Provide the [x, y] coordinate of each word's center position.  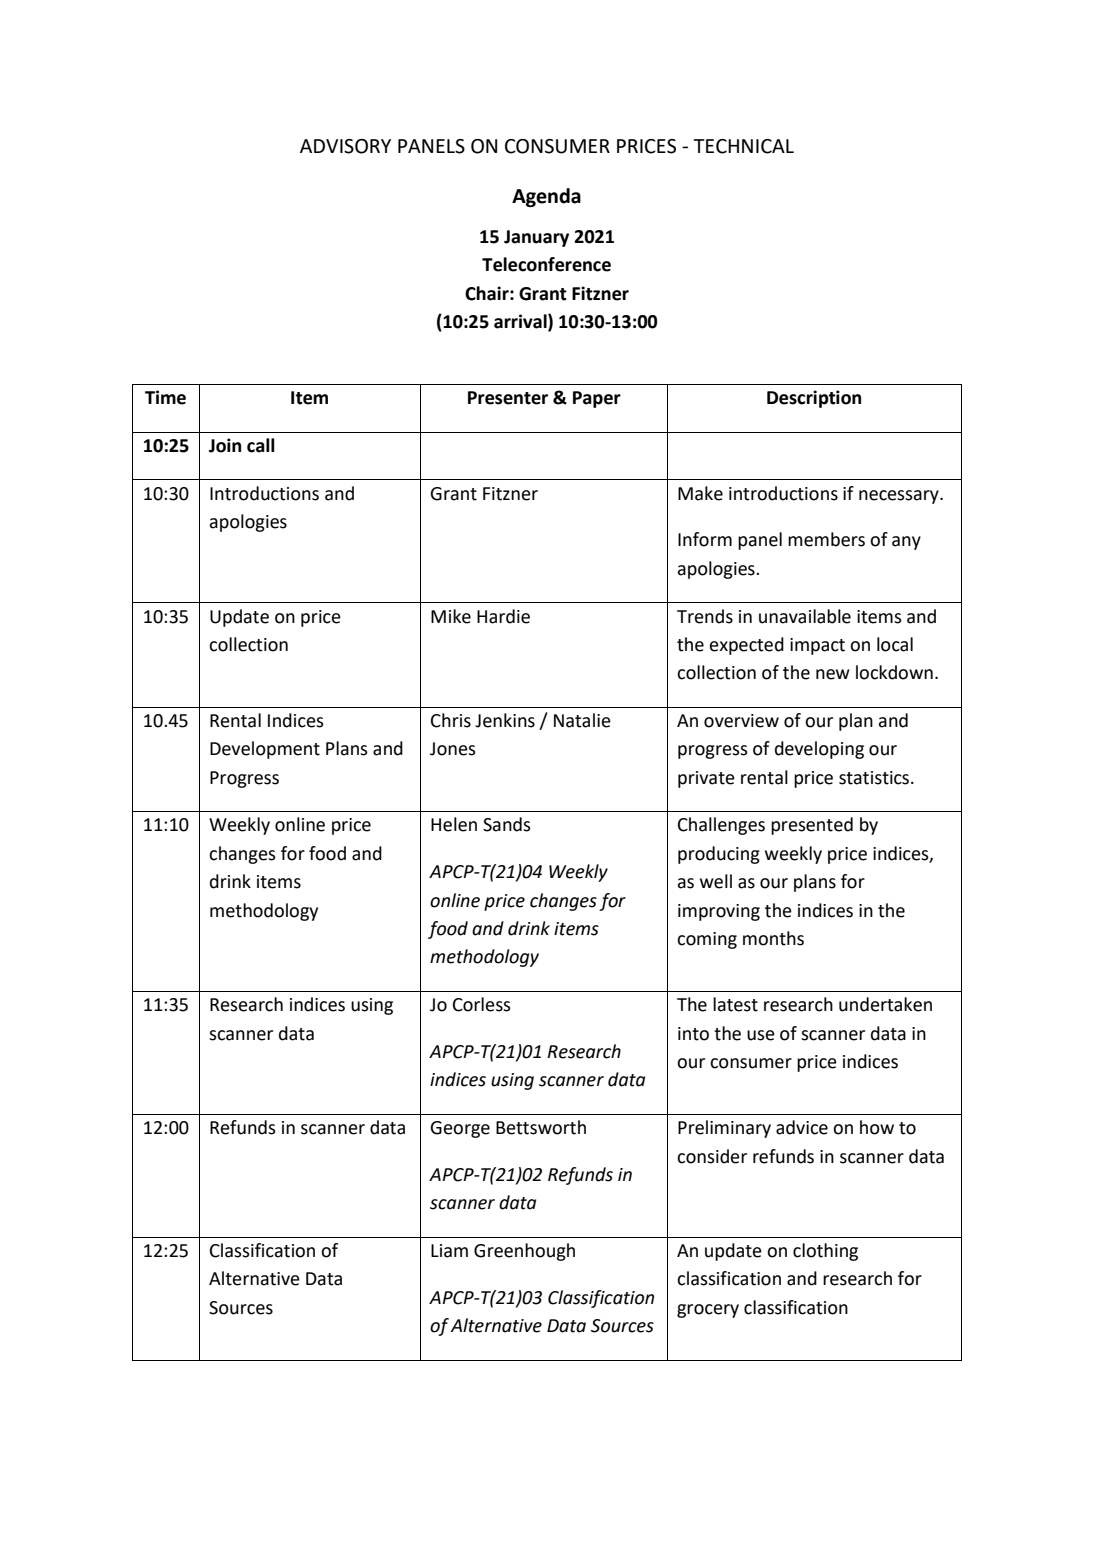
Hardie [503, 616]
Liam [449, 1251]
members [826, 539]
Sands [507, 824]
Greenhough [524, 1252]
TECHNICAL [744, 146]
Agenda [546, 197]
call [261, 445]
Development [265, 750]
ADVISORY [345, 146]
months [773, 938]
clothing [825, 1252]
